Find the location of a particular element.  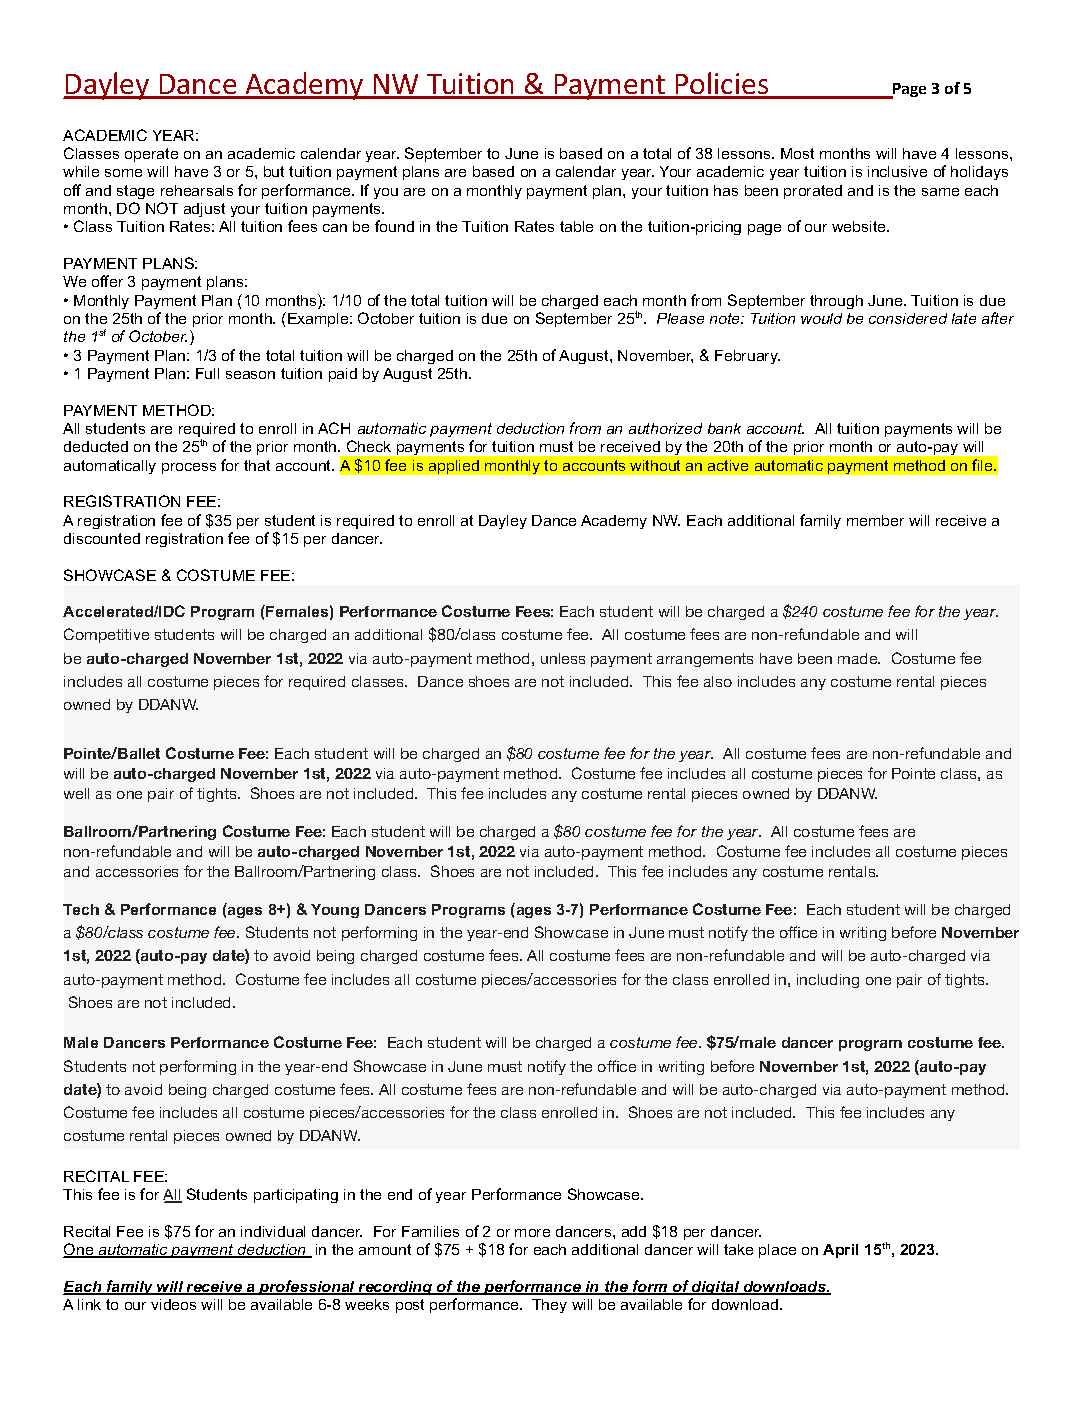

table is located at coordinates (576, 226).
